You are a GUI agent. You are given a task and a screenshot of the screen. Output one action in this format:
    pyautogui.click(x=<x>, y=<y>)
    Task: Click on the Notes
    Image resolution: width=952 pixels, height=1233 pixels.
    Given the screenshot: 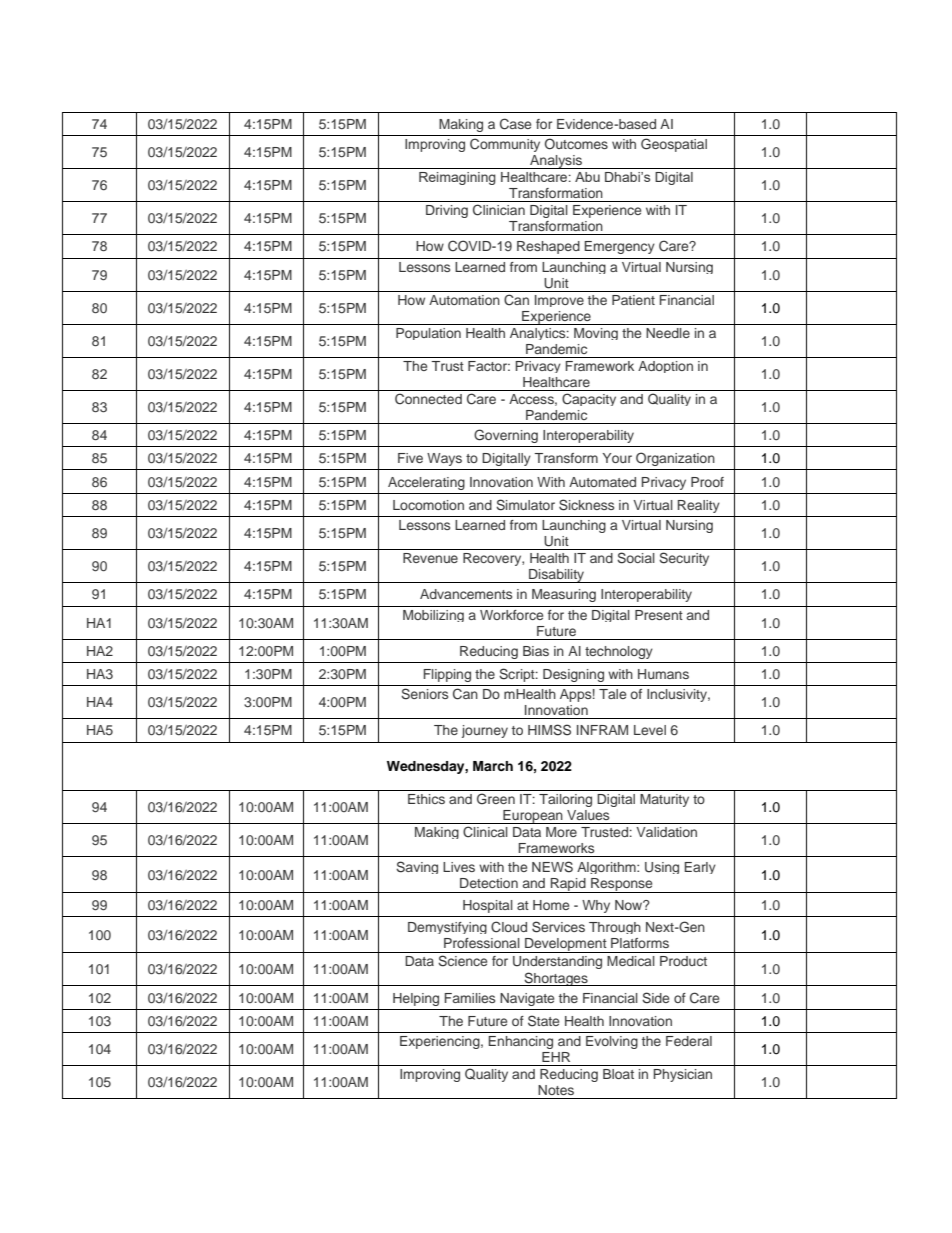 What is the action you would take?
    pyautogui.click(x=556, y=1090)
